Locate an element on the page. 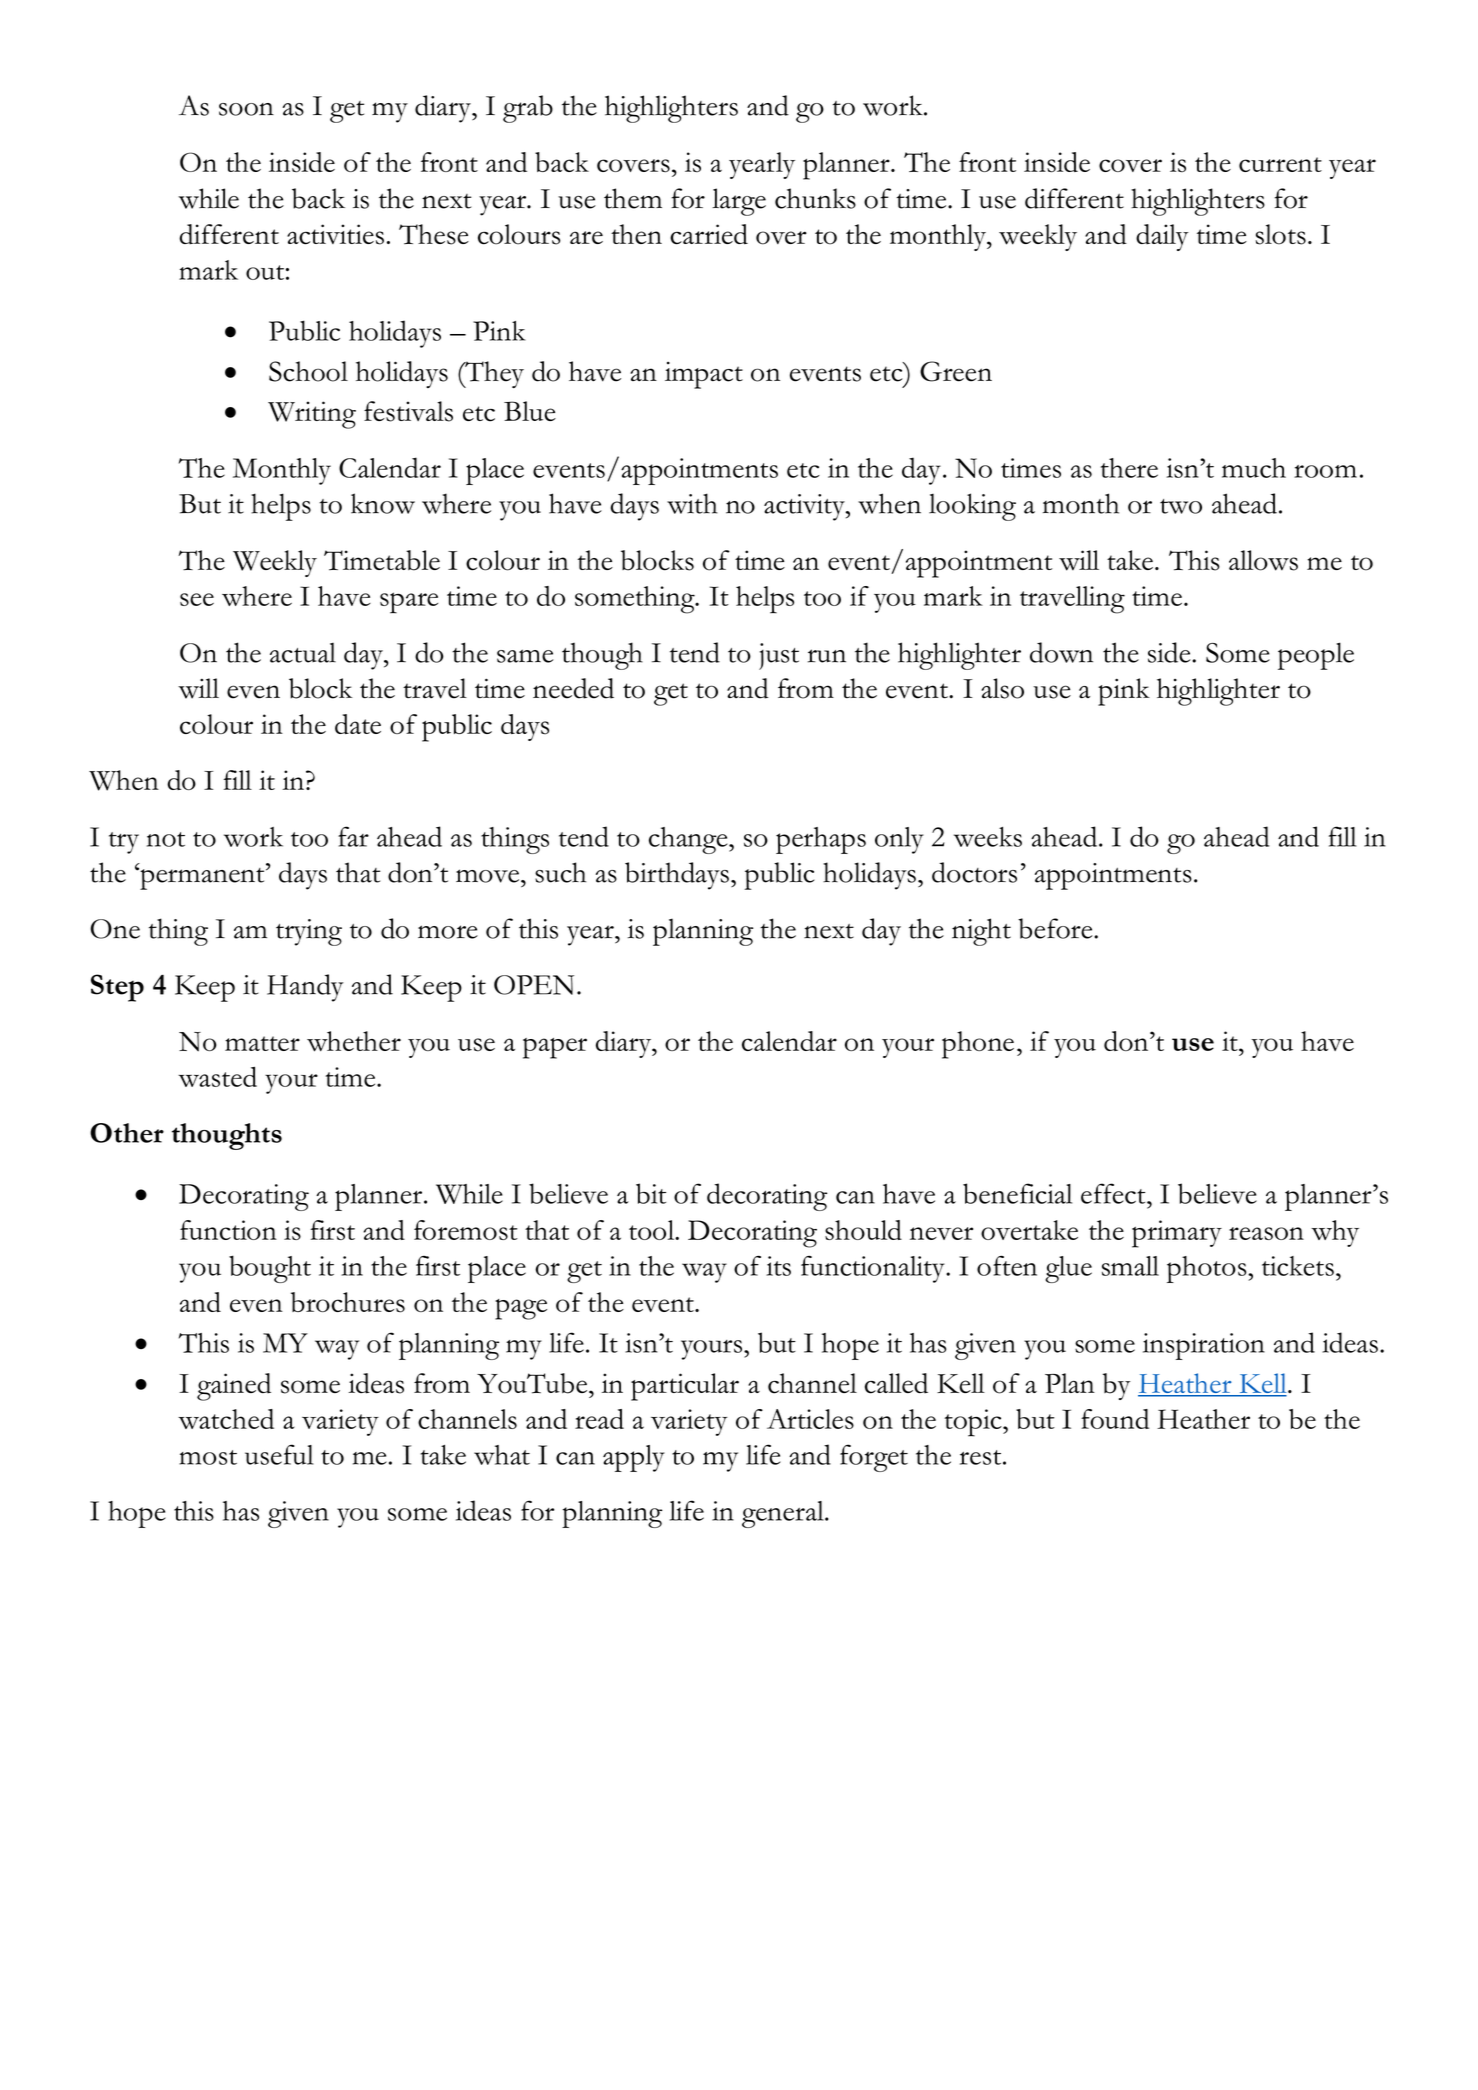 The width and height of the image is (1478, 2090). soon is located at coordinates (246, 109).
